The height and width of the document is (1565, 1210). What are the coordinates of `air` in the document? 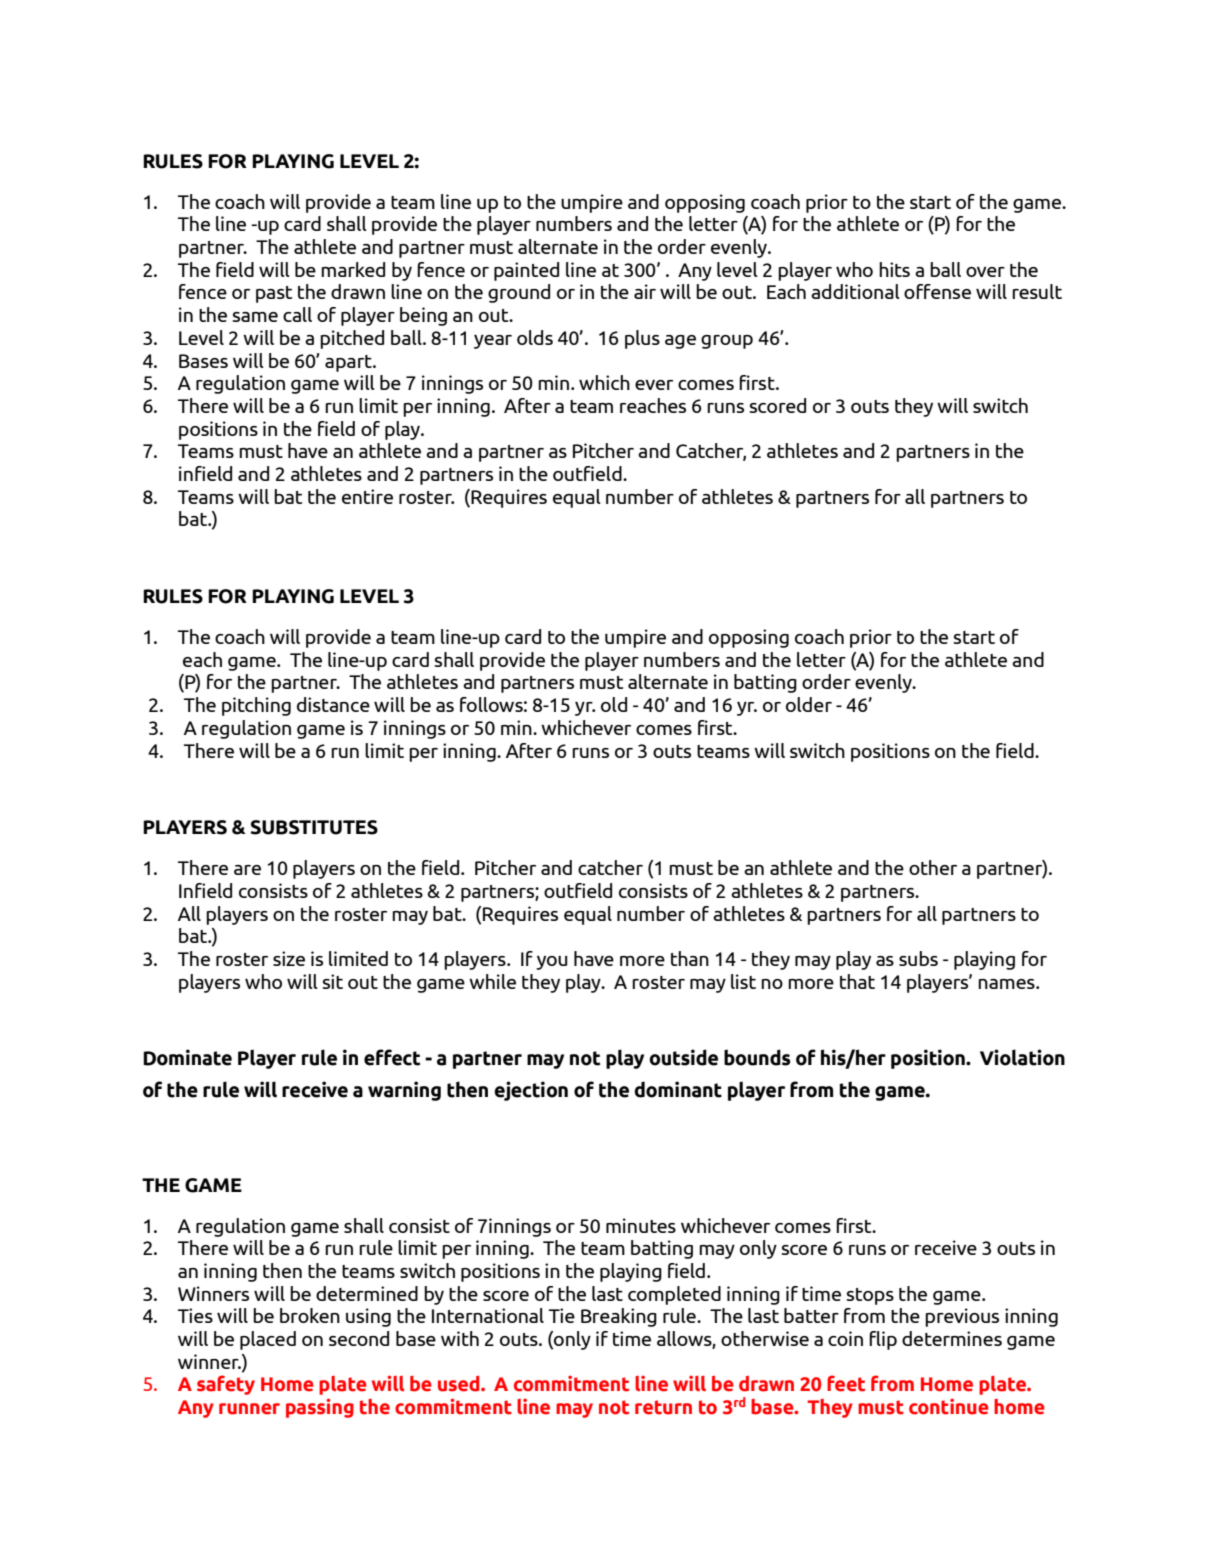 It's located at (645, 291).
